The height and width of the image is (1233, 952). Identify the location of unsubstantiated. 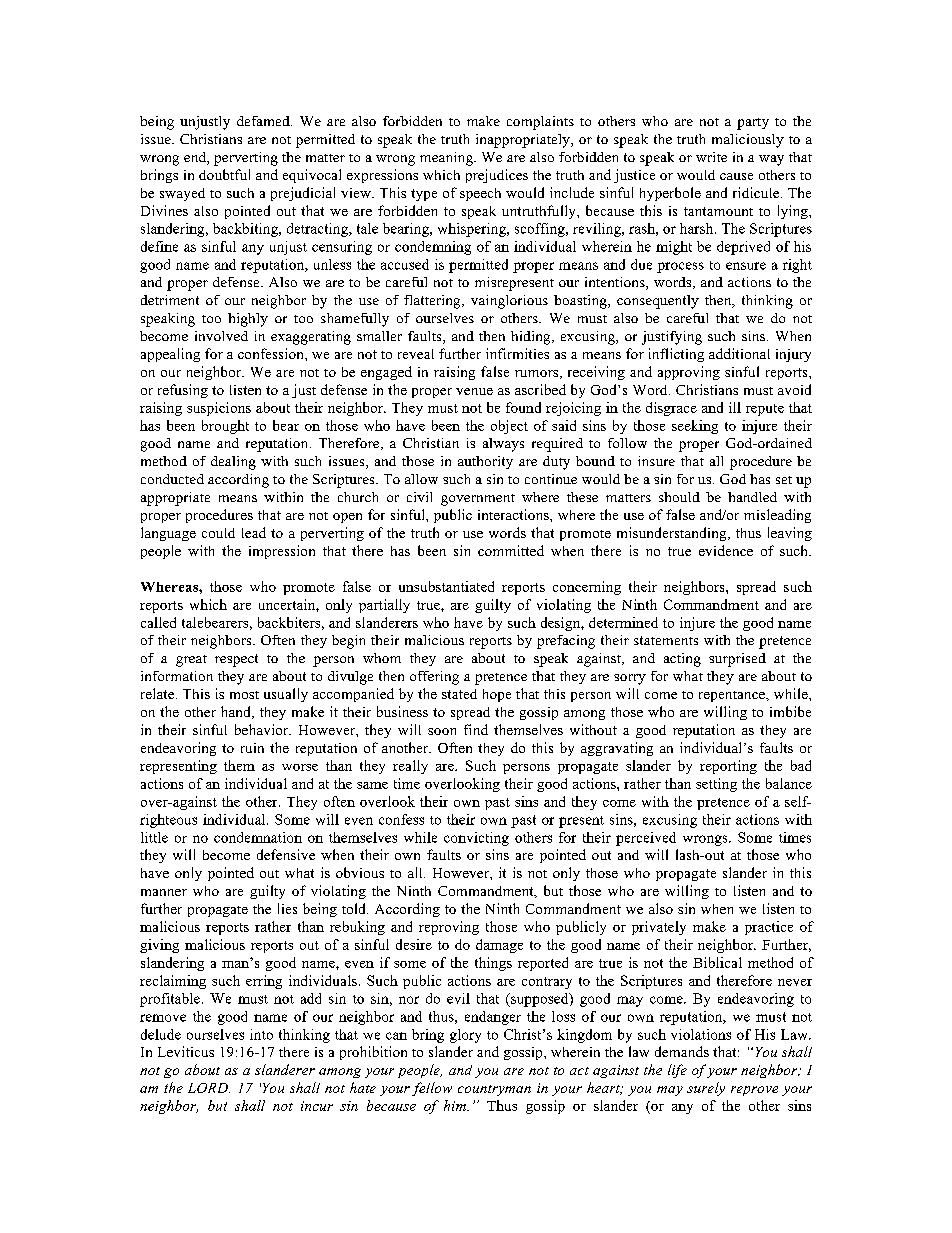
(446, 586).
